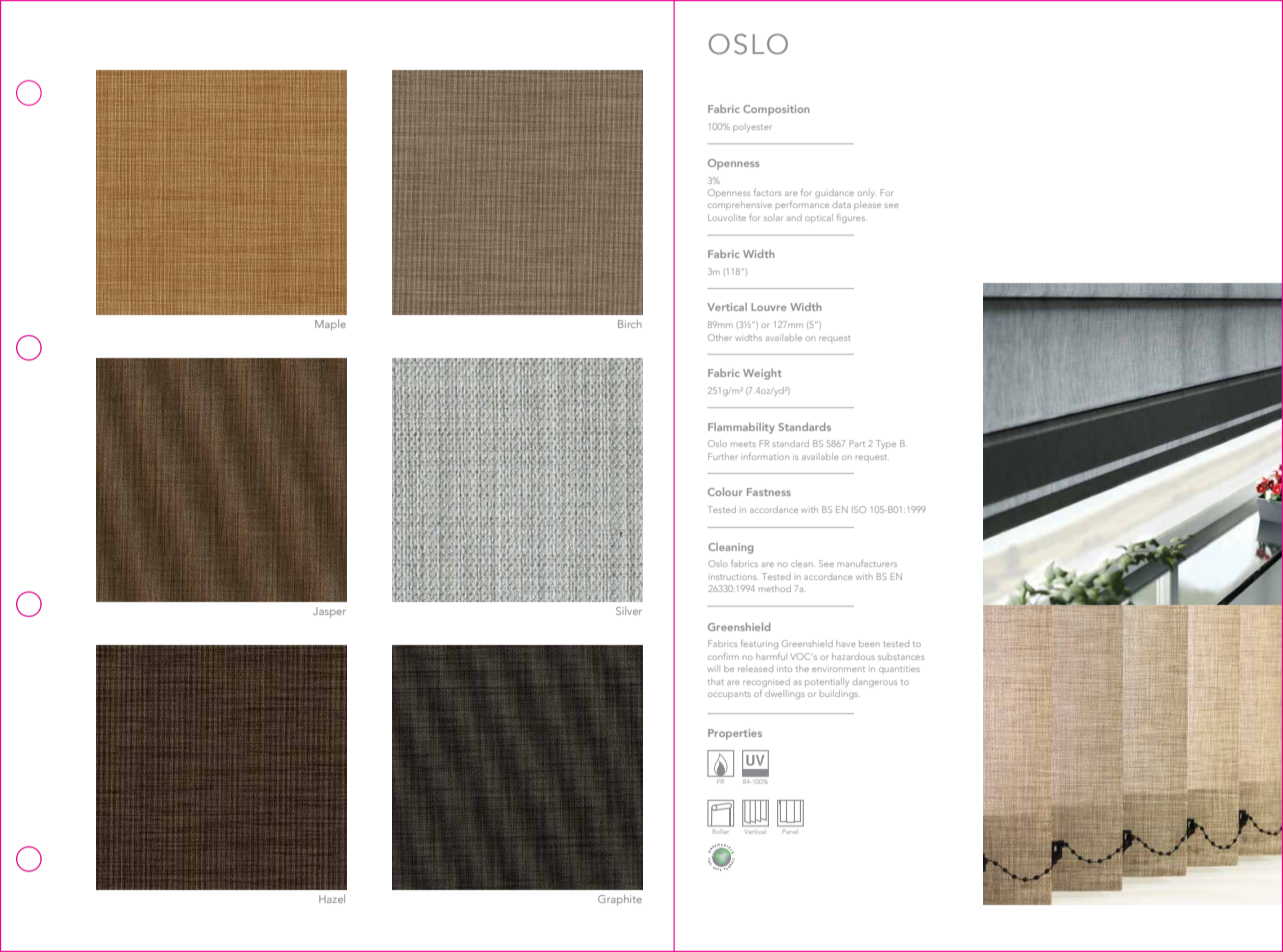 The height and width of the document is (952, 1283). I want to click on Birch, so click(630, 324).
